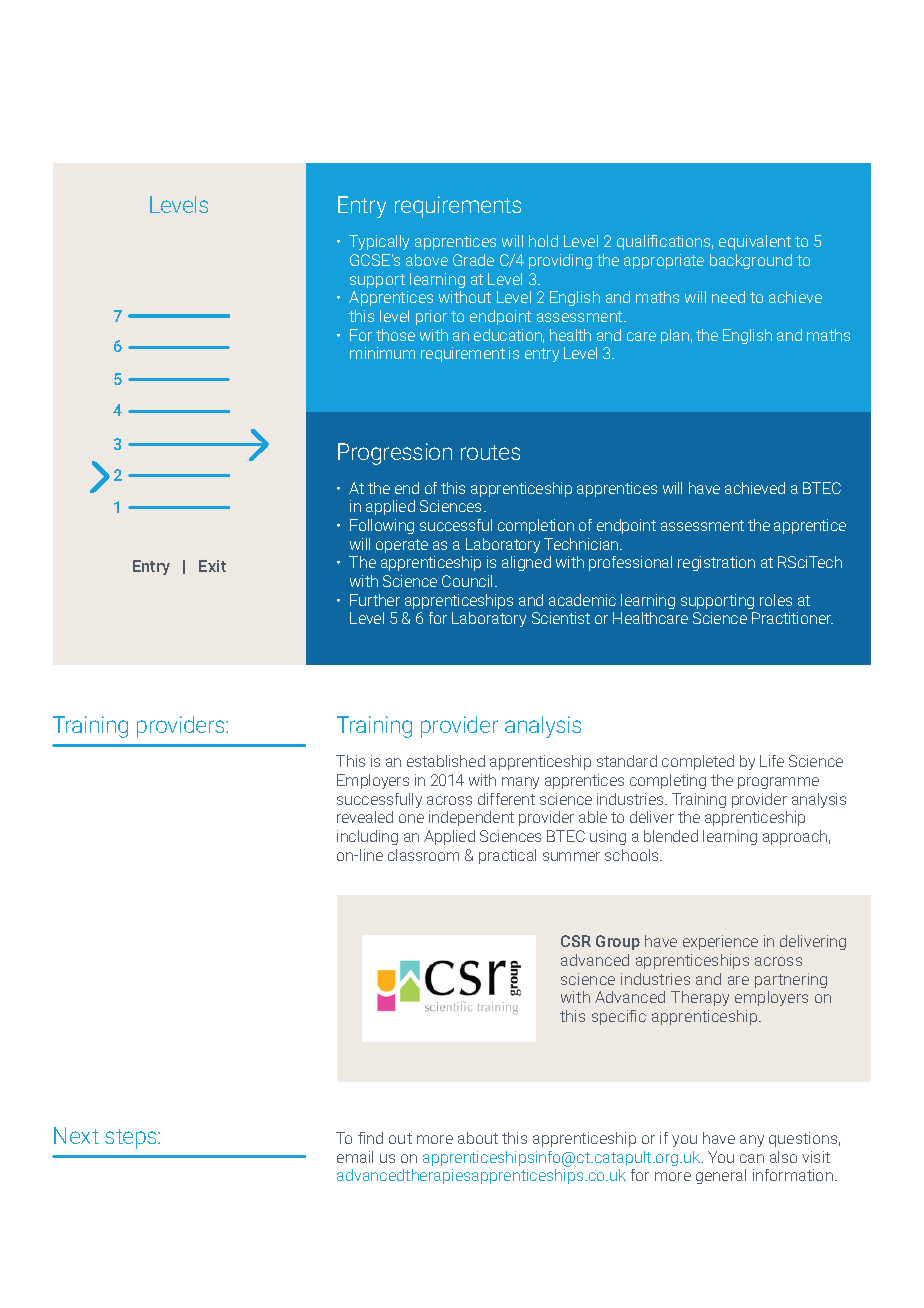  What do you see at coordinates (751, 261) in the image?
I see `background` at bounding box center [751, 261].
